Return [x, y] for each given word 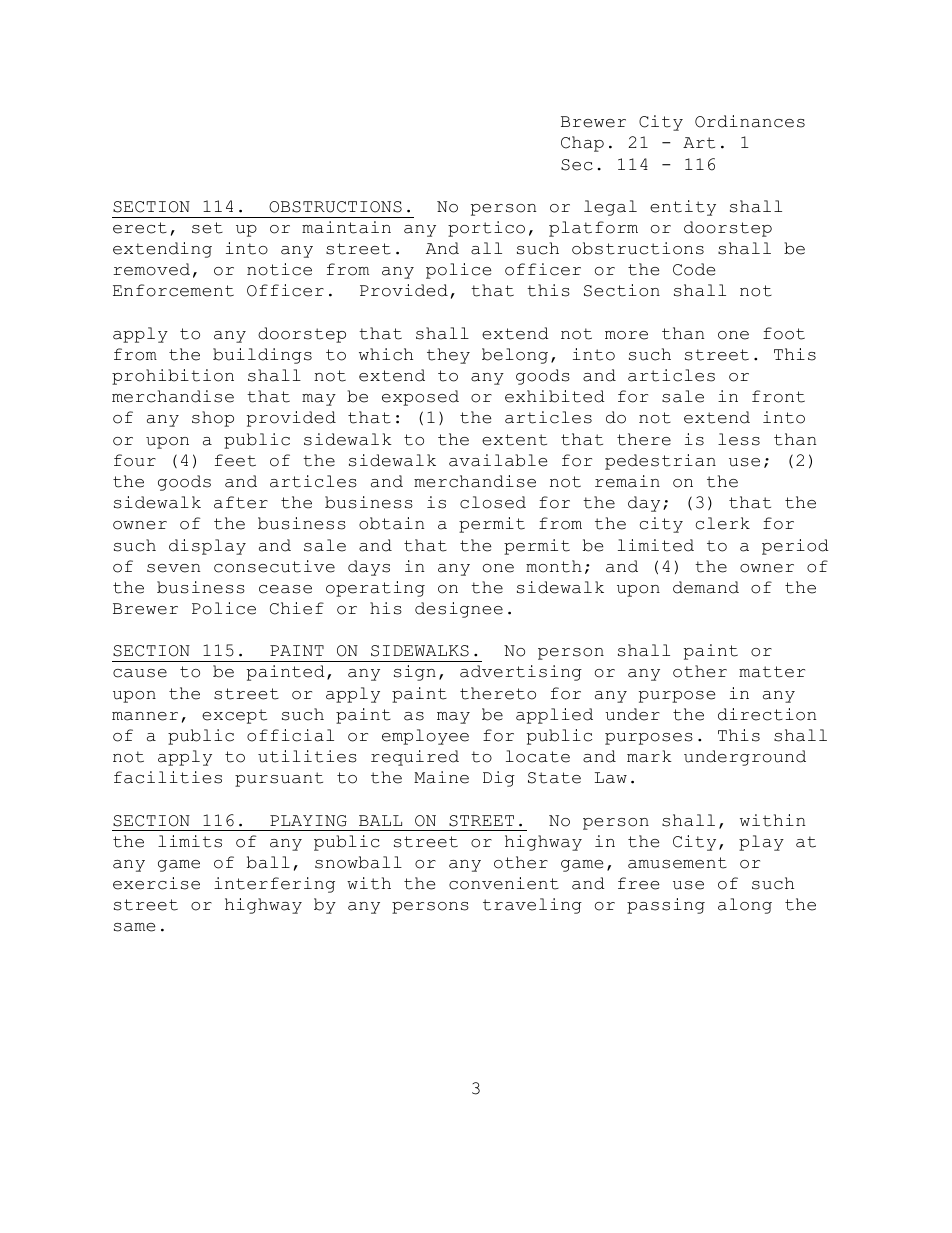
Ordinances [750, 121]
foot [784, 333]
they [448, 356]
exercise [156, 883]
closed [493, 502]
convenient [504, 883]
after [241, 502]
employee [425, 737]
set [207, 228]
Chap [582, 144]
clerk [723, 523]
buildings [262, 356]
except [234, 716]
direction [767, 714]
